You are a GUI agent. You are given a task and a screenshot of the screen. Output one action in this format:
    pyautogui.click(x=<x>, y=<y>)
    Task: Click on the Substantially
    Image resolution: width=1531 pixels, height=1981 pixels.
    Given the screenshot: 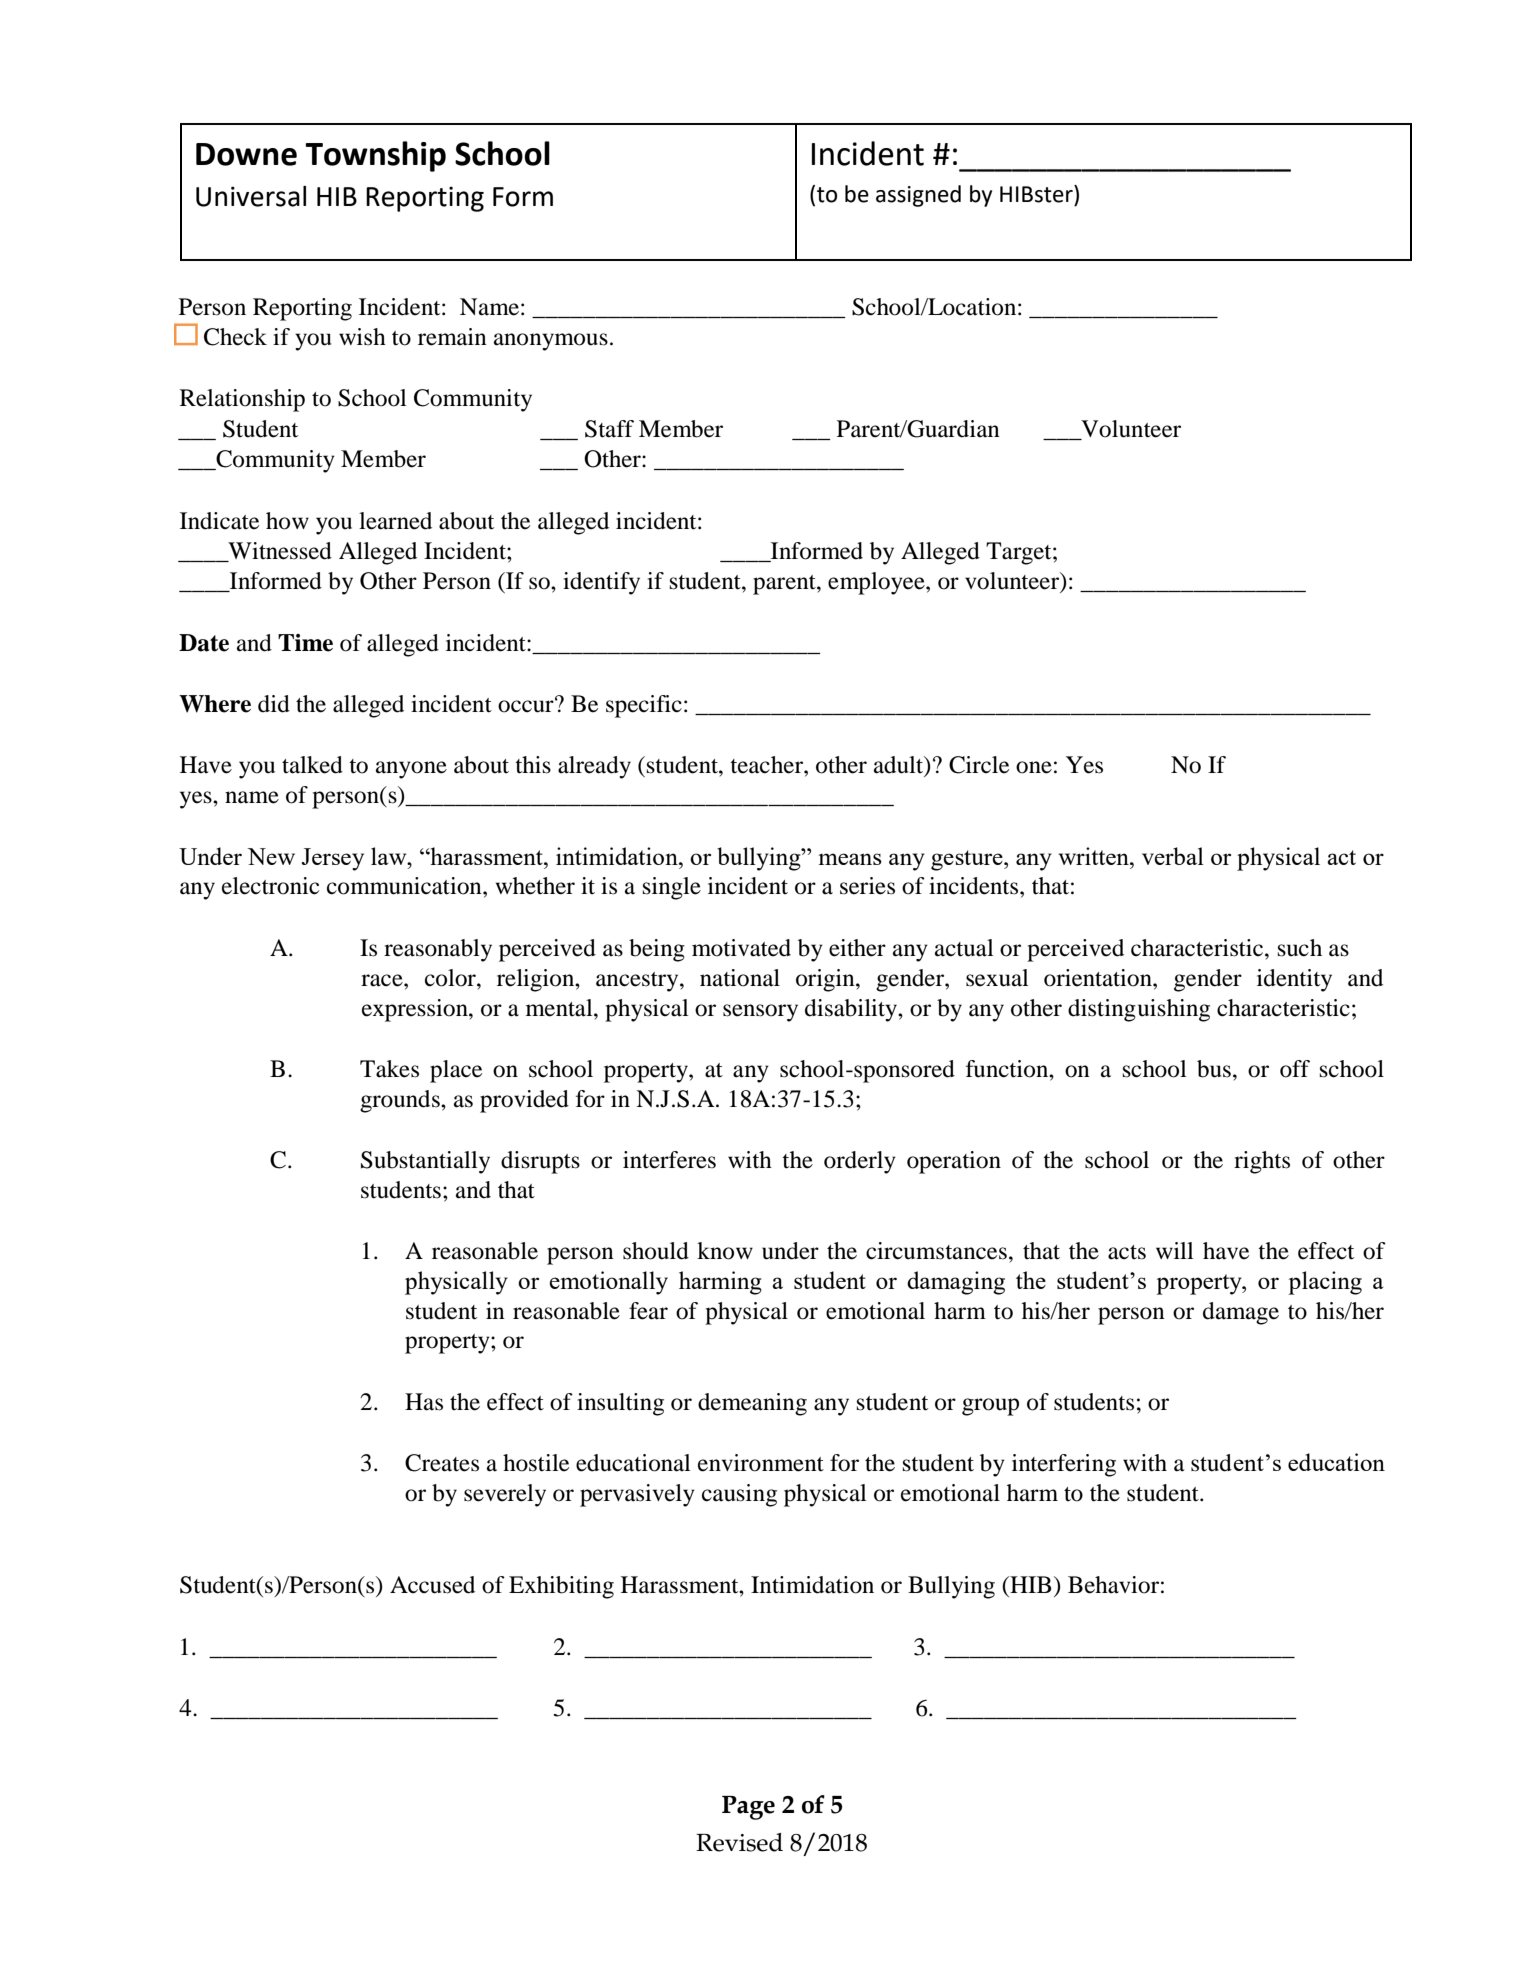 What is the action you would take?
    pyautogui.click(x=425, y=1162)
